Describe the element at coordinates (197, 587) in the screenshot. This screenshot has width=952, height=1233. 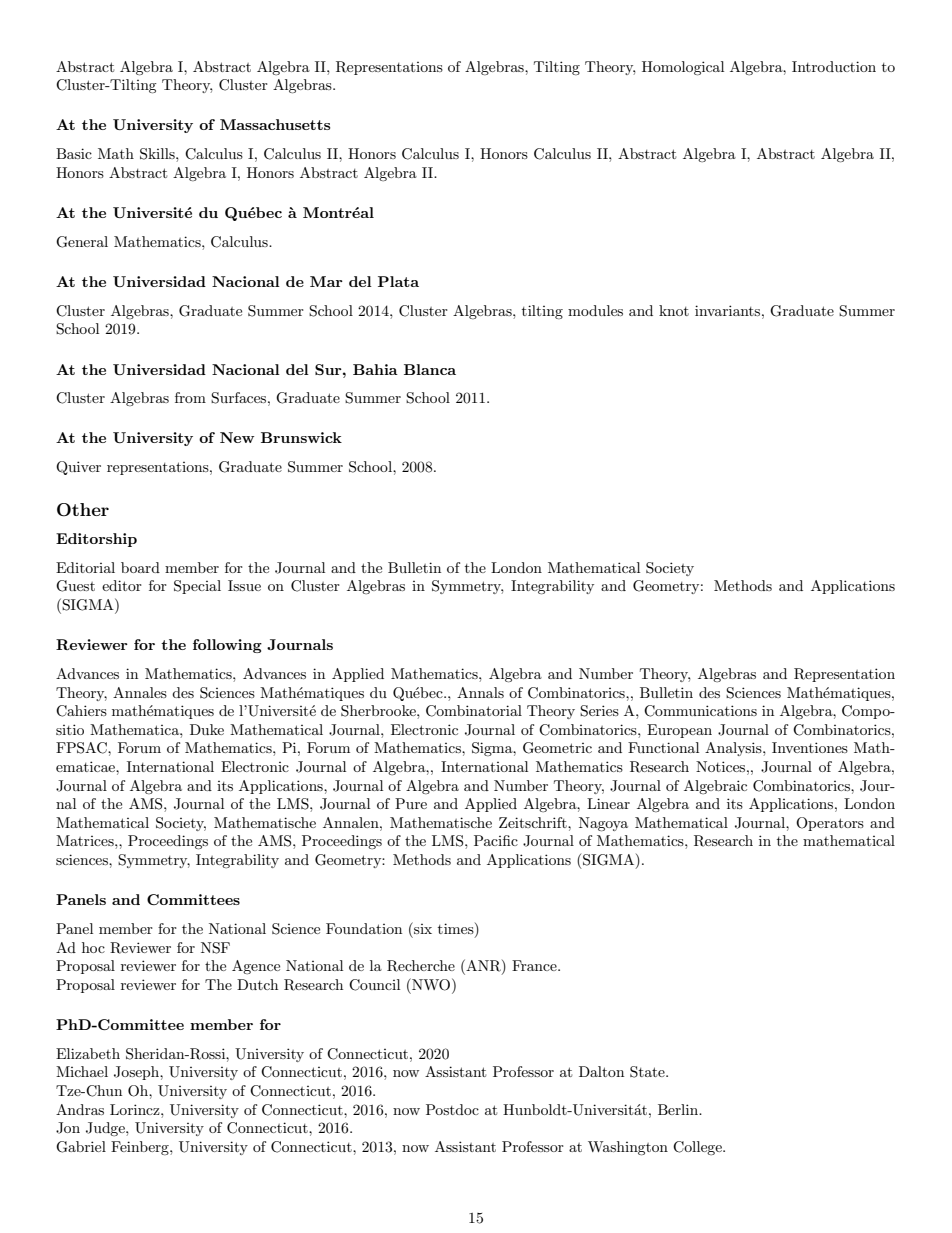
I see `Special` at that location.
